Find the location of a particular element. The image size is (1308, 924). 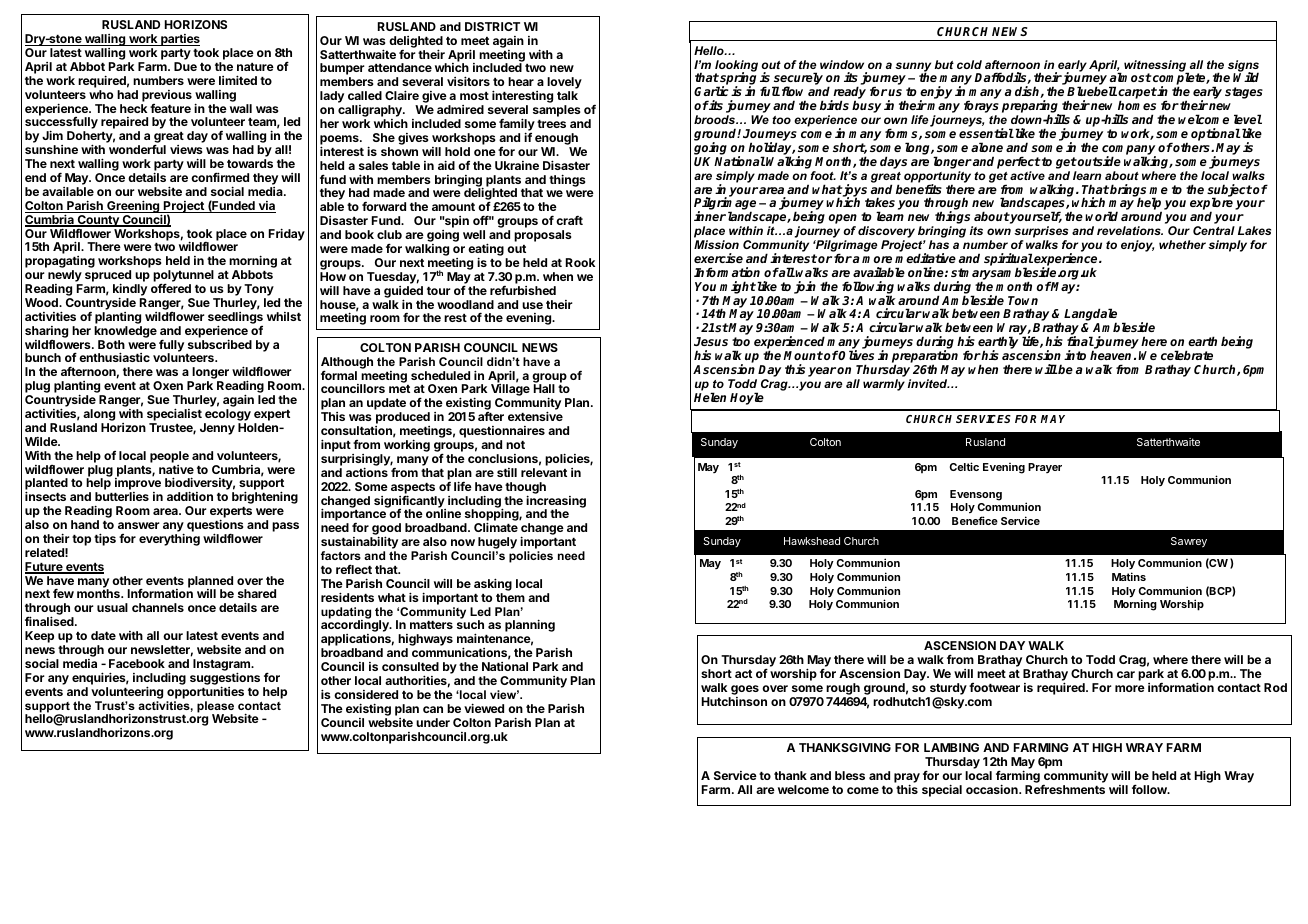

Matins is located at coordinates (1129, 576).
